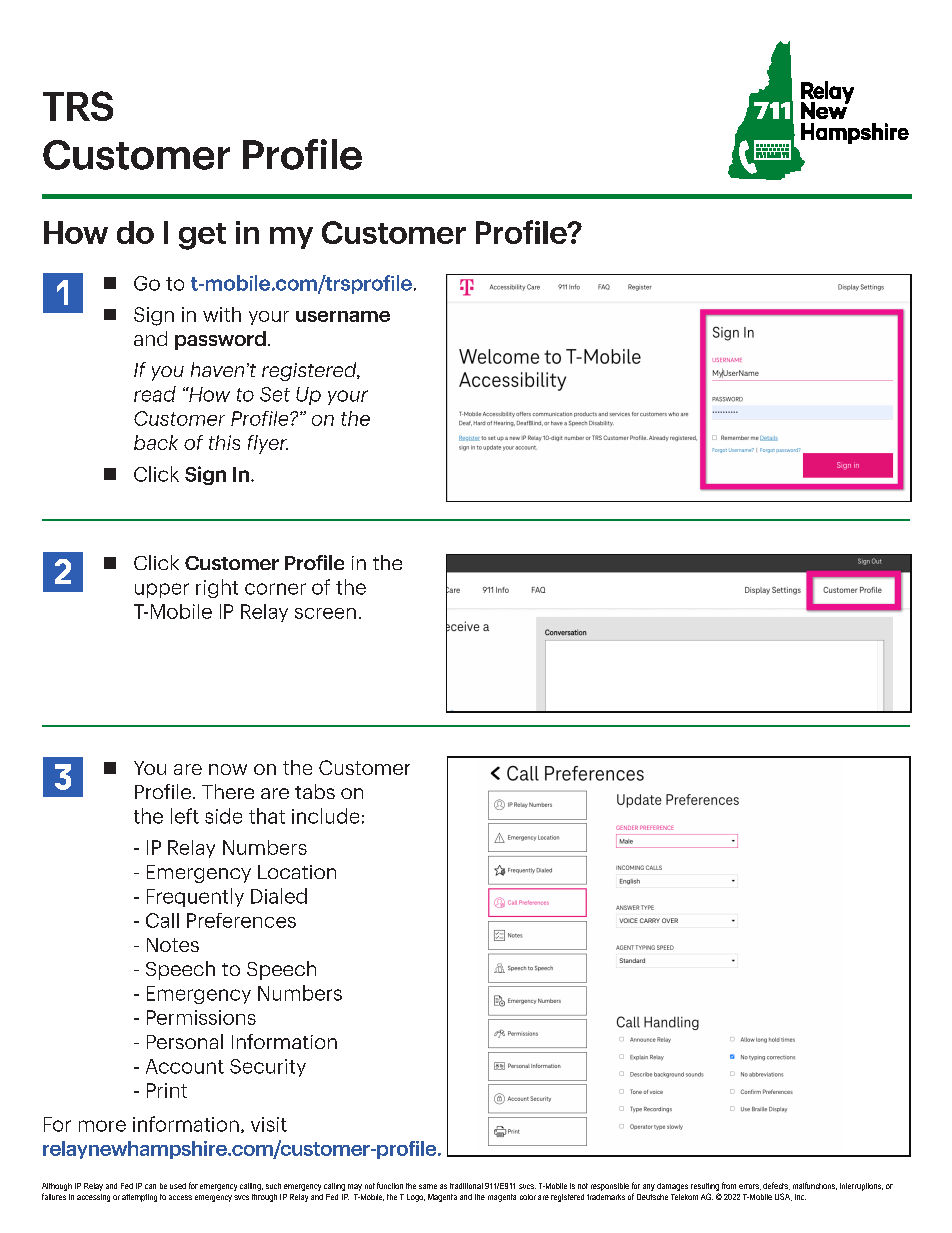 Image resolution: width=952 pixels, height=1233 pixels. I want to click on include, so click(325, 816).
